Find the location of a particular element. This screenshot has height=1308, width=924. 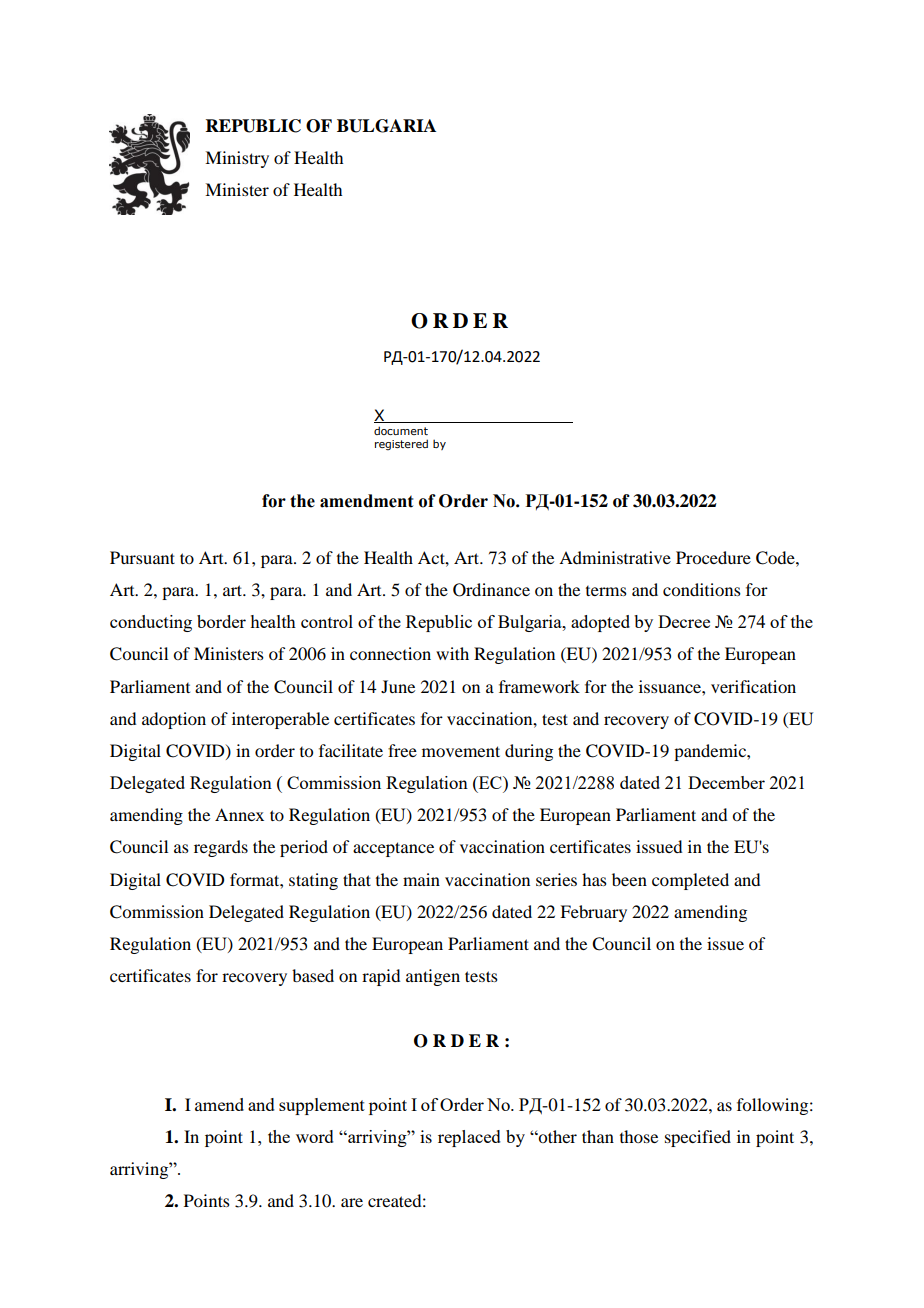

main is located at coordinates (421, 879).
